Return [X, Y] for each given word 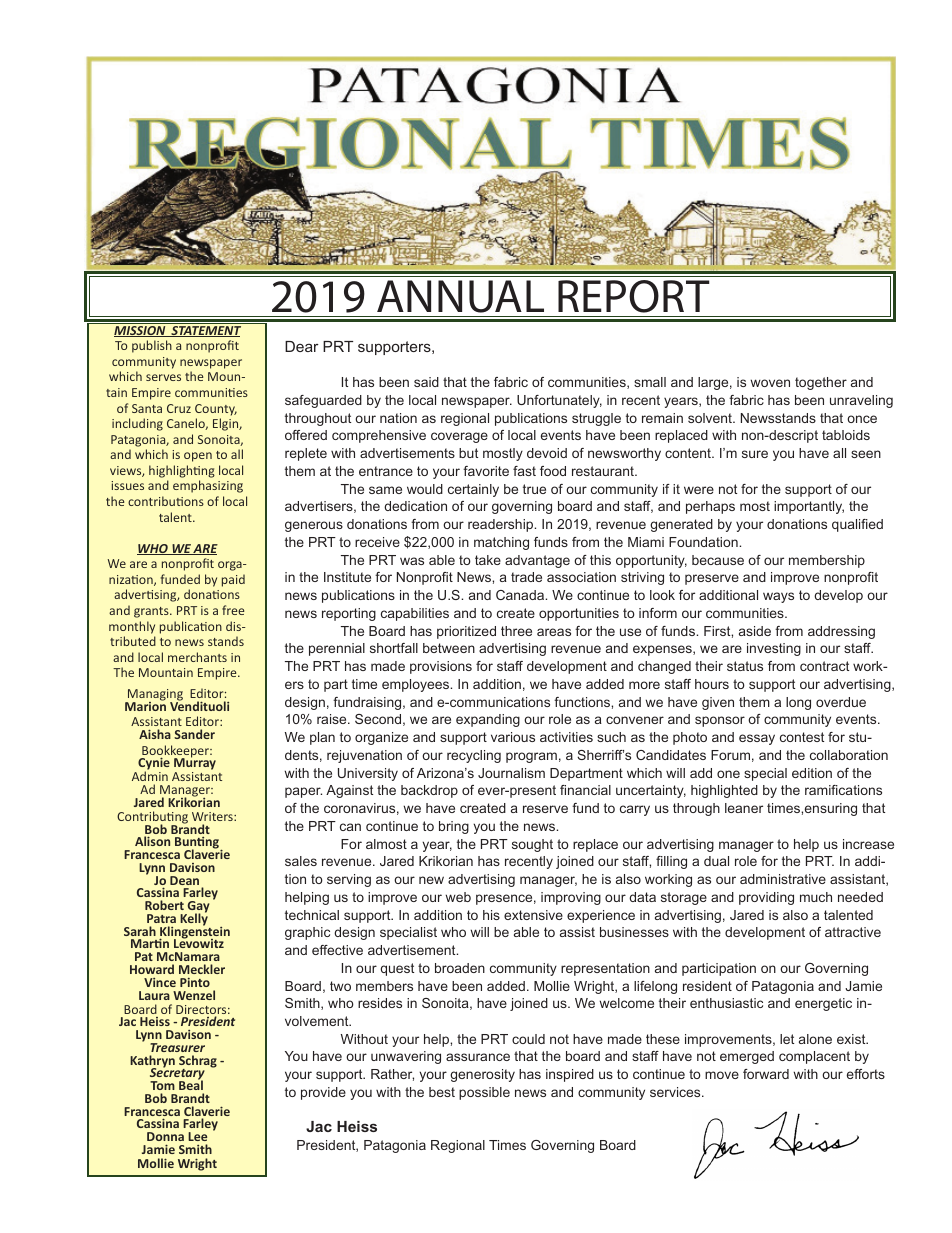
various [513, 737]
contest [802, 737]
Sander [194, 734]
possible [484, 1093]
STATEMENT [205, 331]
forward [766, 1074]
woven [770, 383]
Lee [197, 1136]
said [426, 382]
